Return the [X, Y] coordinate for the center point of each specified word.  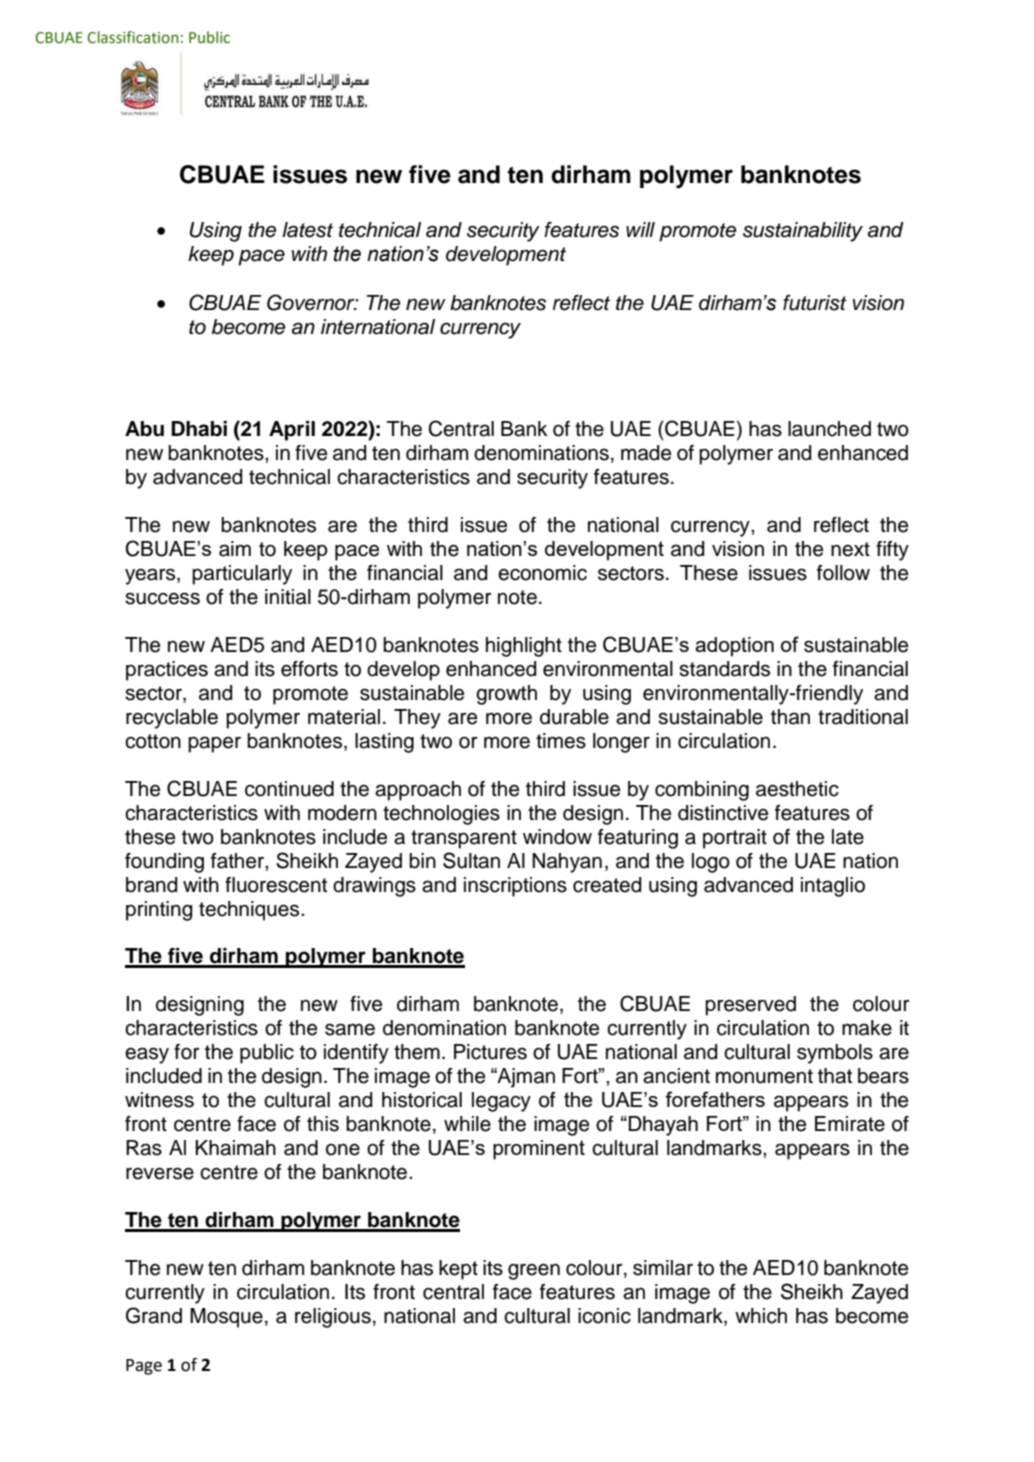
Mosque [226, 1318]
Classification [133, 37]
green [534, 1271]
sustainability [803, 232]
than [790, 717]
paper [214, 744]
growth [506, 695]
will [640, 229]
